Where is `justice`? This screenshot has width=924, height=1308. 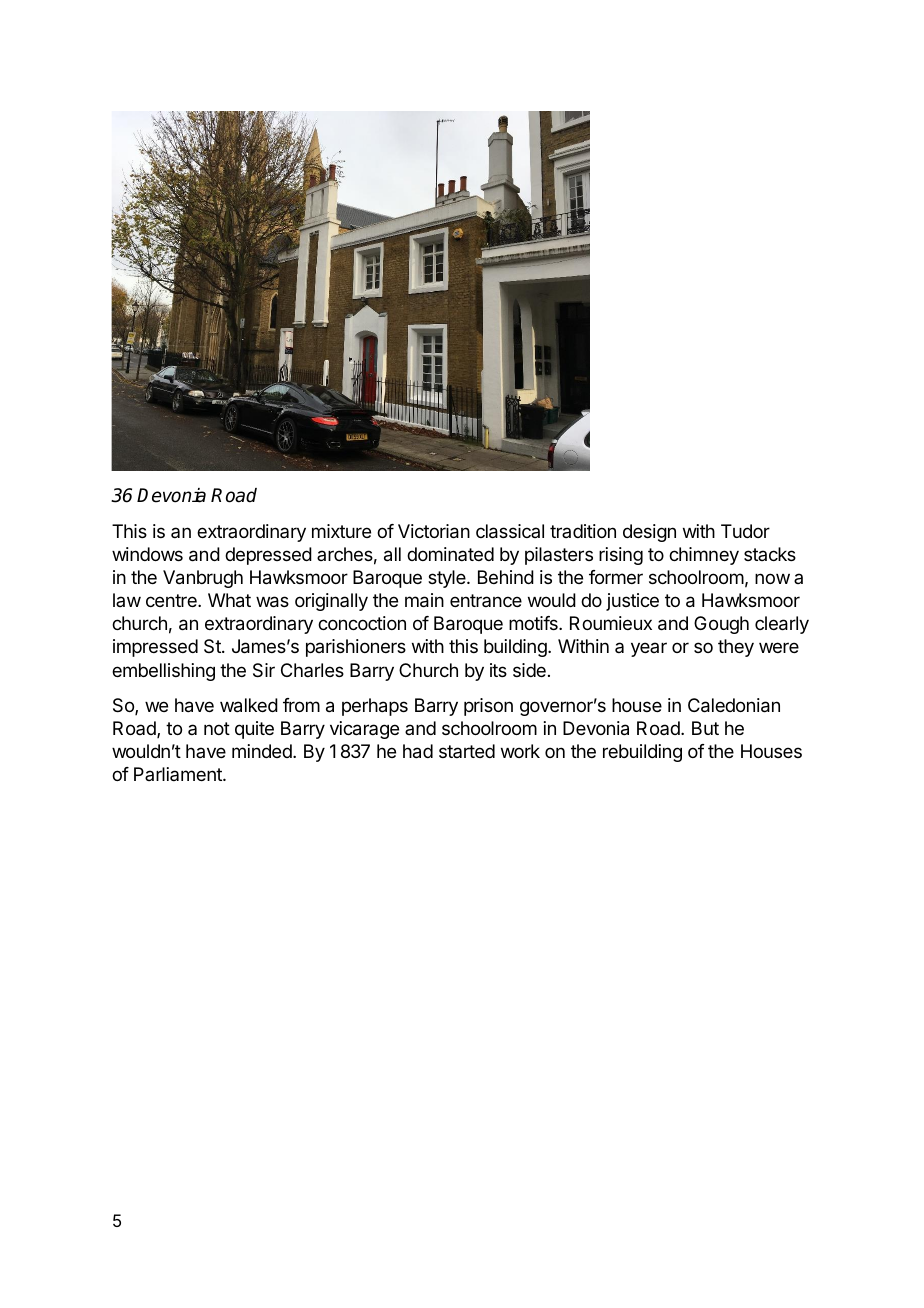
justice is located at coordinates (632, 602).
